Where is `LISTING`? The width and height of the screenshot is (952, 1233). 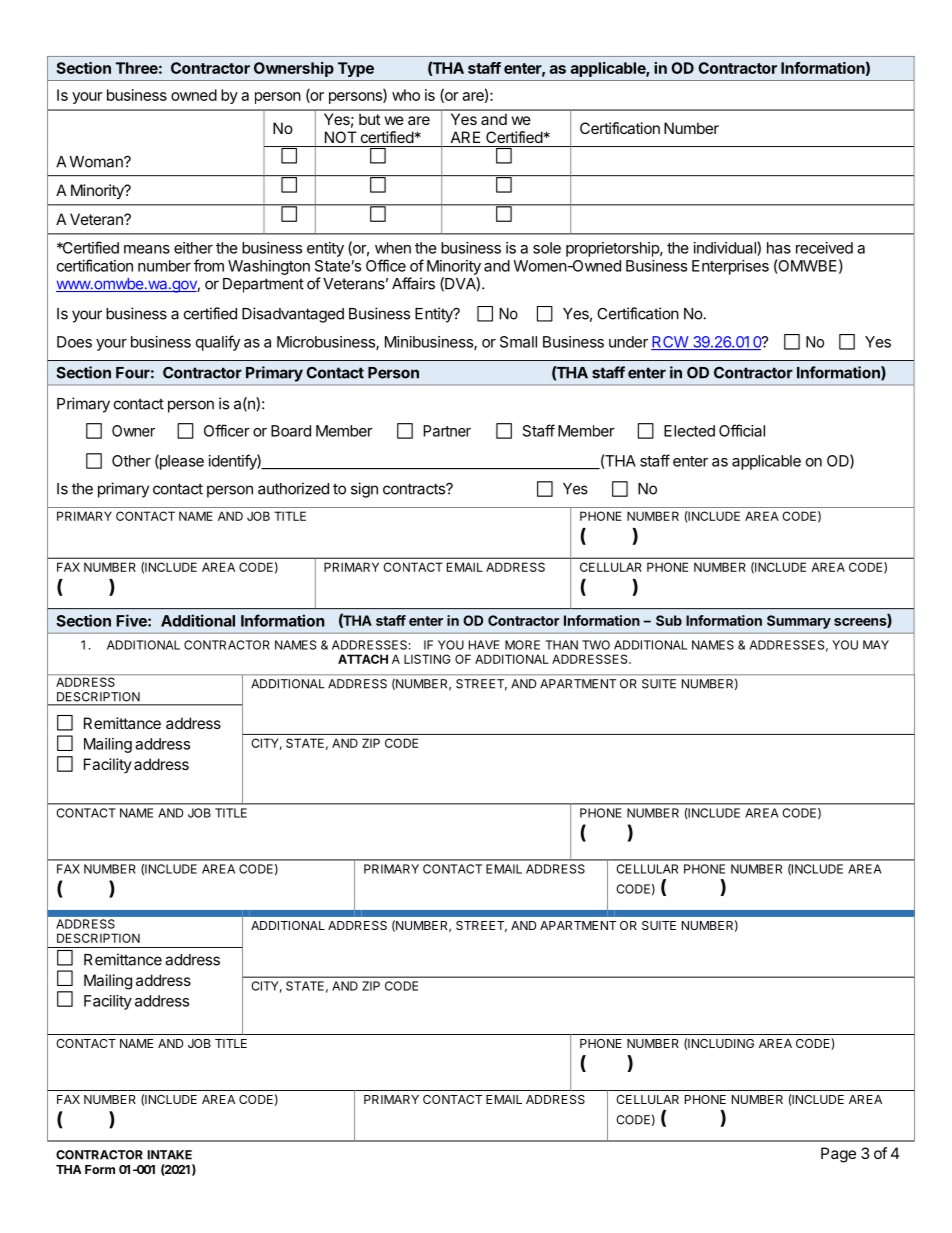
LISTING is located at coordinates (427, 659).
